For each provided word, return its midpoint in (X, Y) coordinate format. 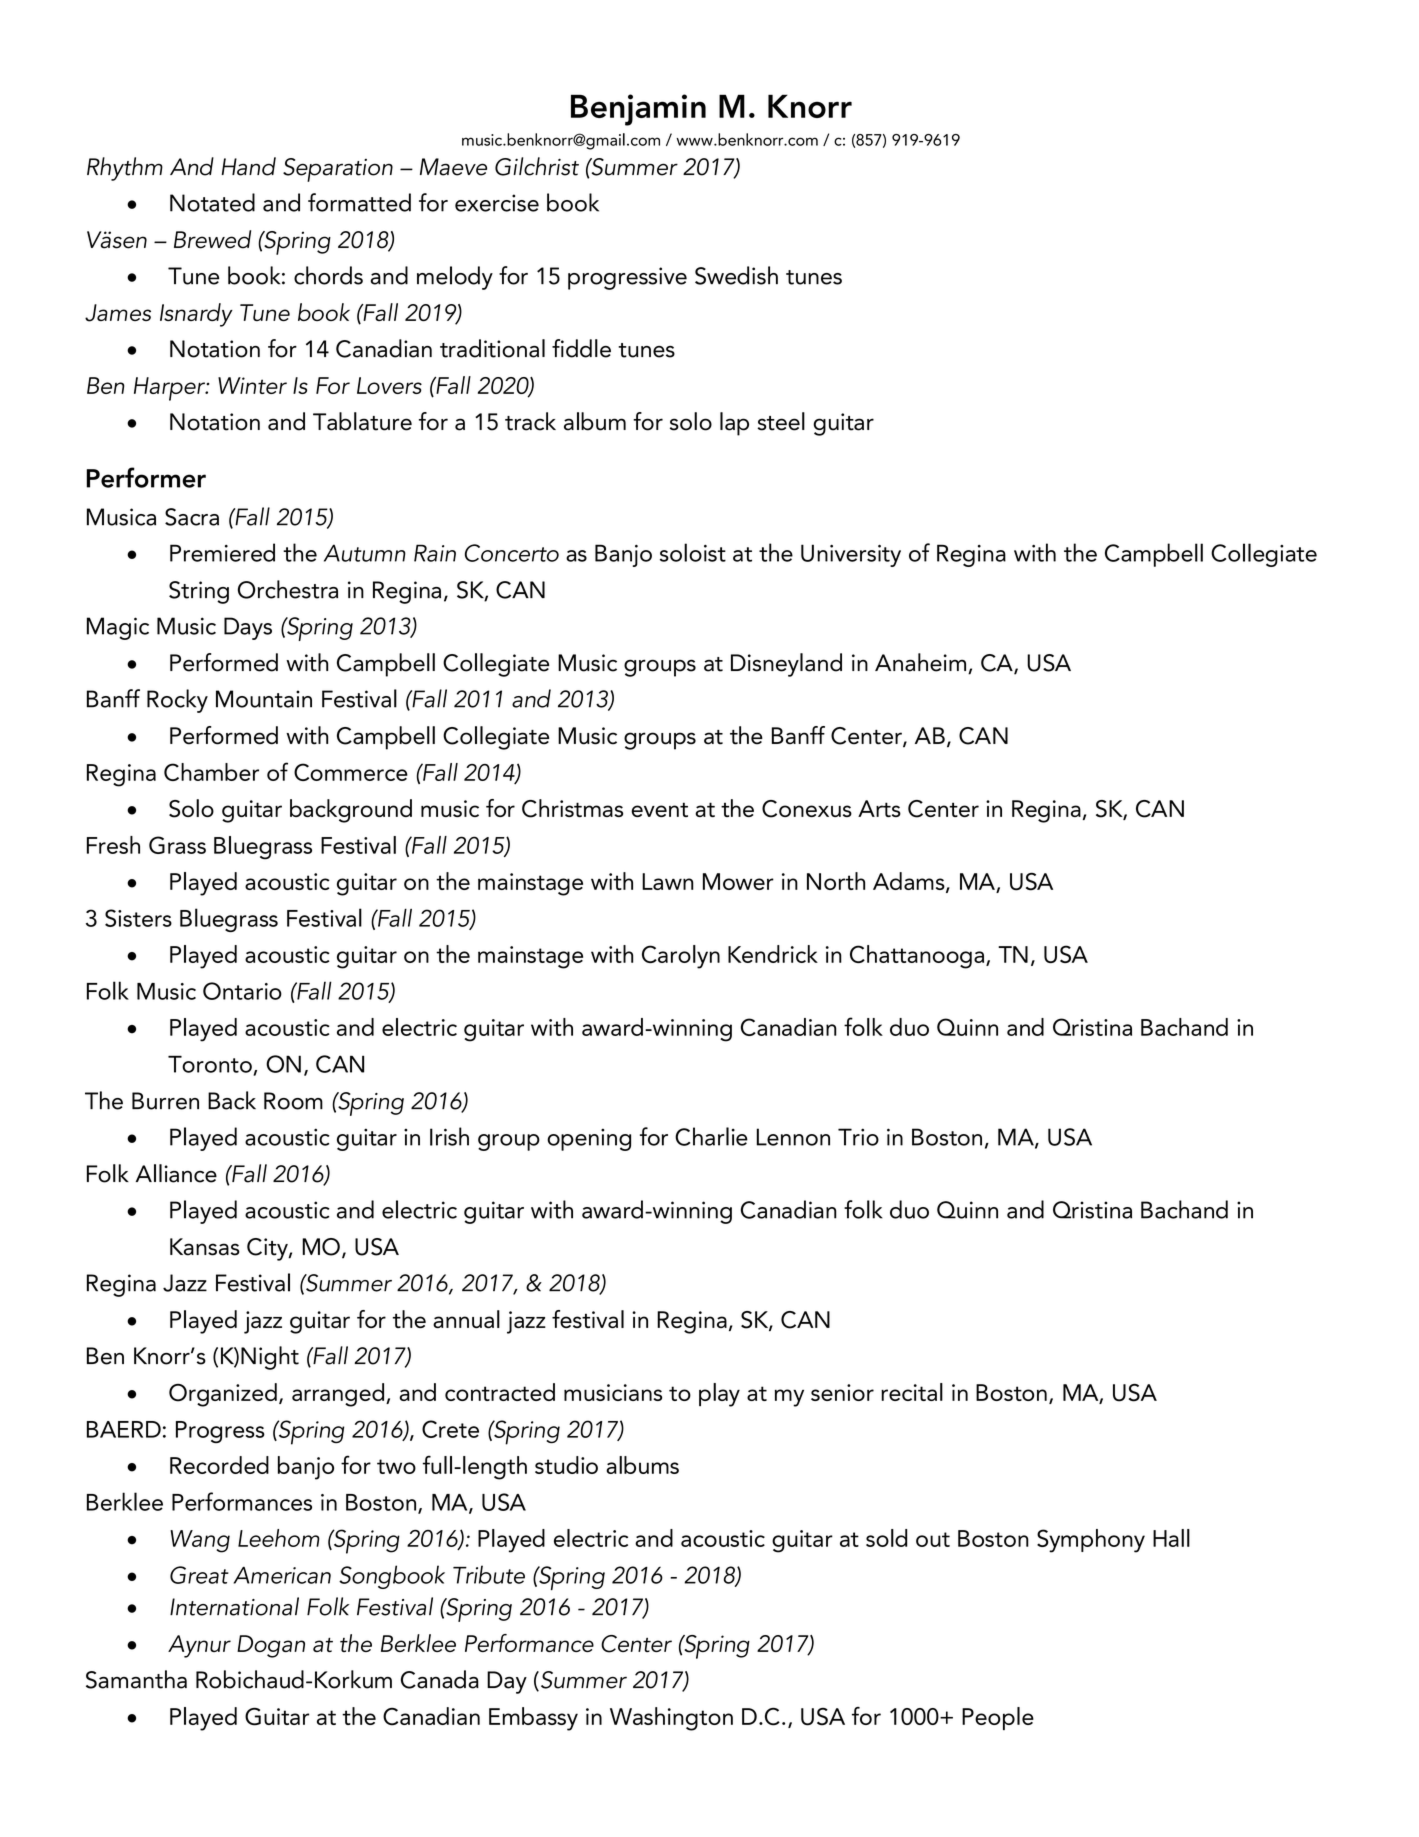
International (234, 1606)
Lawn (668, 881)
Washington (671, 1719)
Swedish (736, 275)
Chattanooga (918, 957)
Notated (212, 202)
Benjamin (638, 110)
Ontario (242, 991)
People (998, 1718)
